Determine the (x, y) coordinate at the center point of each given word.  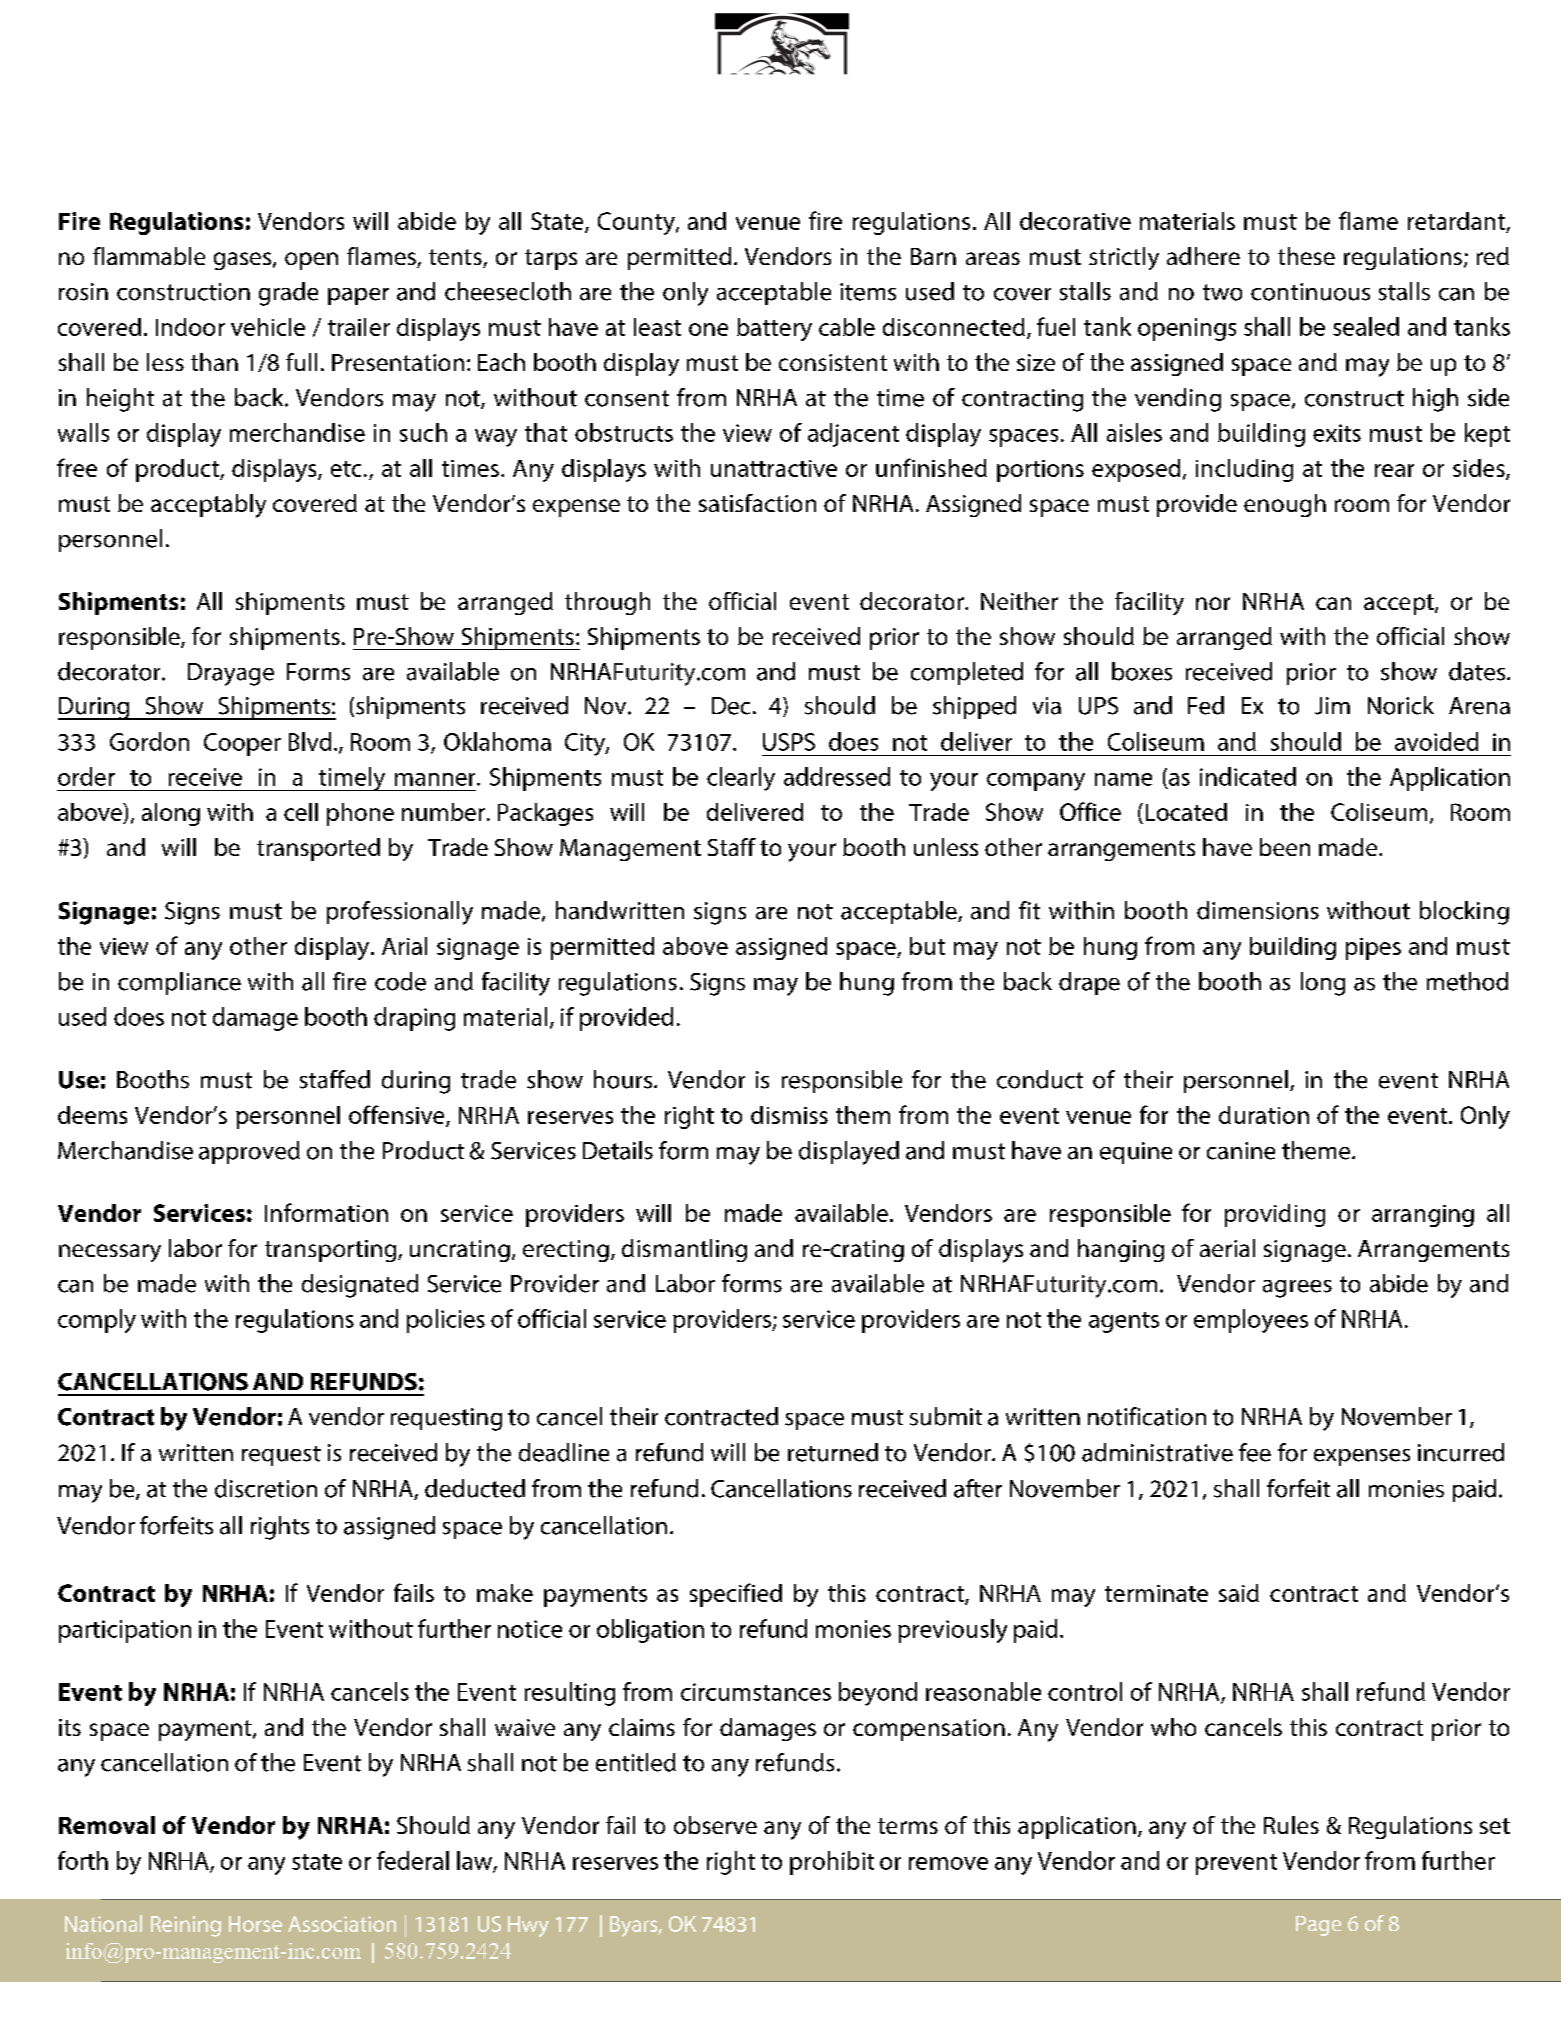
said (1239, 1593)
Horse (255, 1924)
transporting (332, 1251)
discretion (266, 1488)
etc (346, 469)
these (1306, 256)
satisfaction (757, 503)
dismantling (684, 1250)
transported (318, 849)
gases (242, 261)
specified (736, 1595)
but (927, 946)
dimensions (1258, 910)
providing (1275, 1215)
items (868, 292)
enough (1285, 505)
